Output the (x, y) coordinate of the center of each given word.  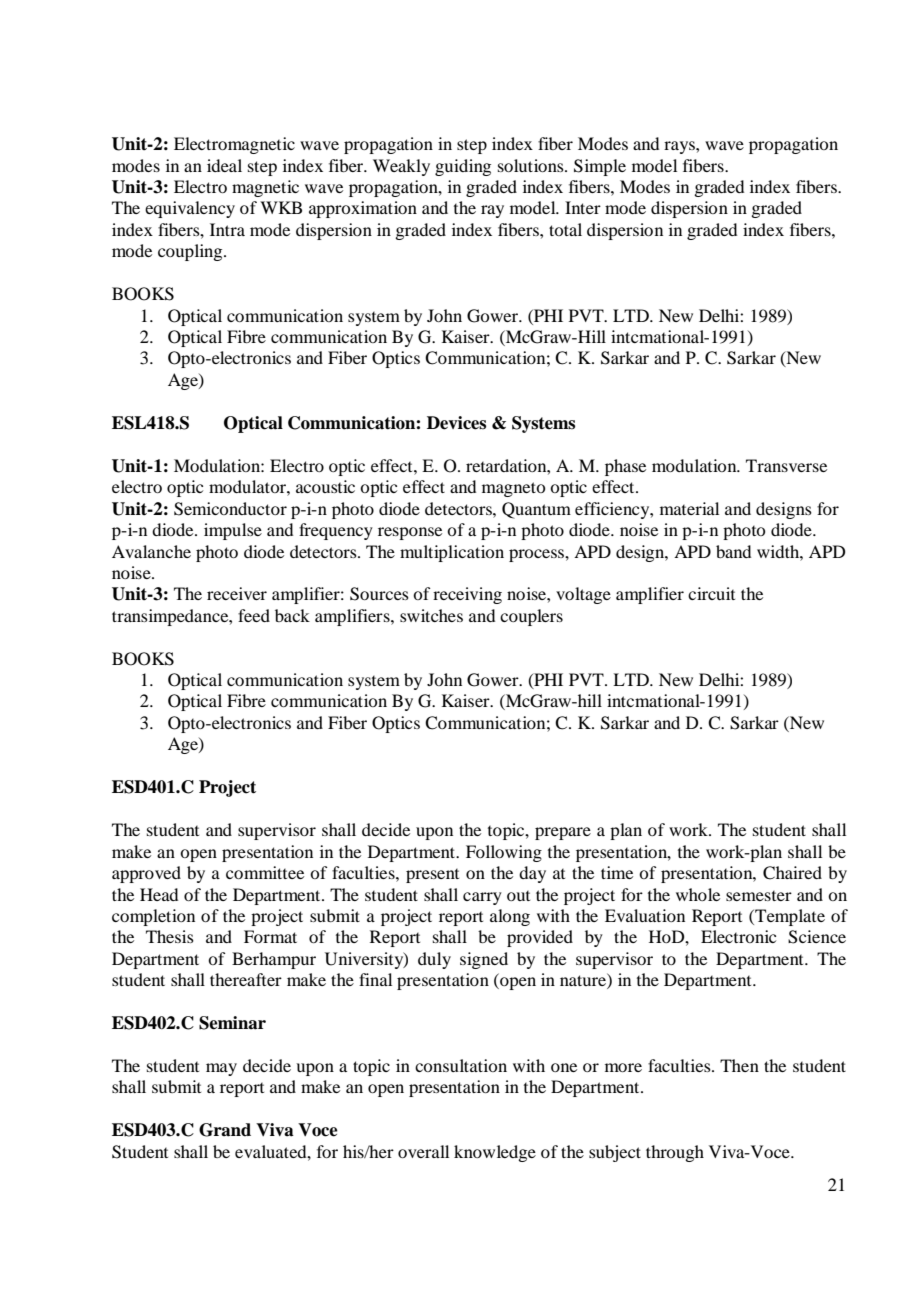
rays (680, 147)
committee (265, 872)
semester (759, 896)
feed (254, 615)
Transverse (786, 465)
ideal (224, 165)
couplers (531, 617)
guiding (463, 167)
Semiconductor (230, 509)
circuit (711, 593)
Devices (456, 423)
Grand (225, 1130)
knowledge (495, 1153)
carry (482, 898)
